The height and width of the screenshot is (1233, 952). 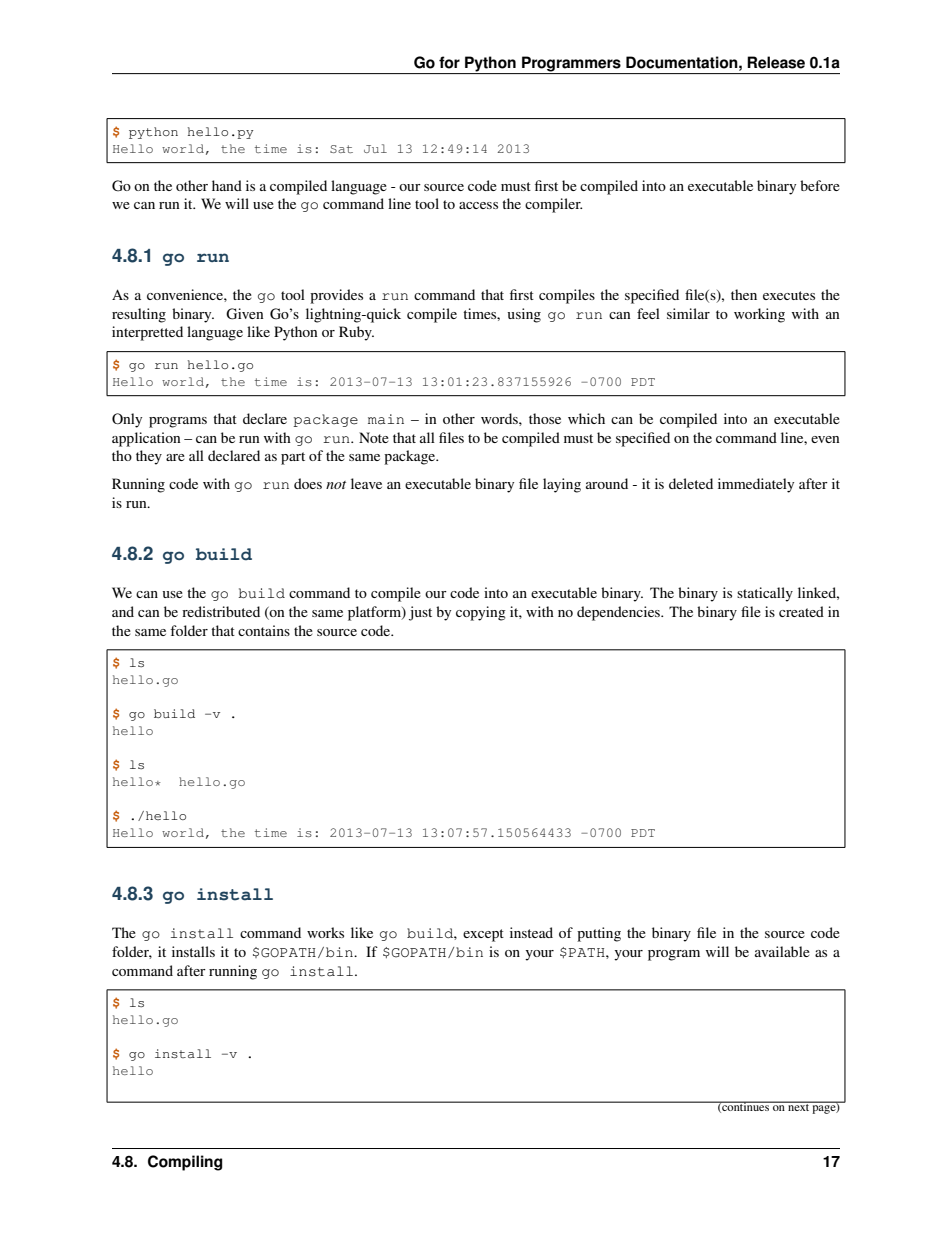 I want to click on Jul, so click(x=375, y=148).
